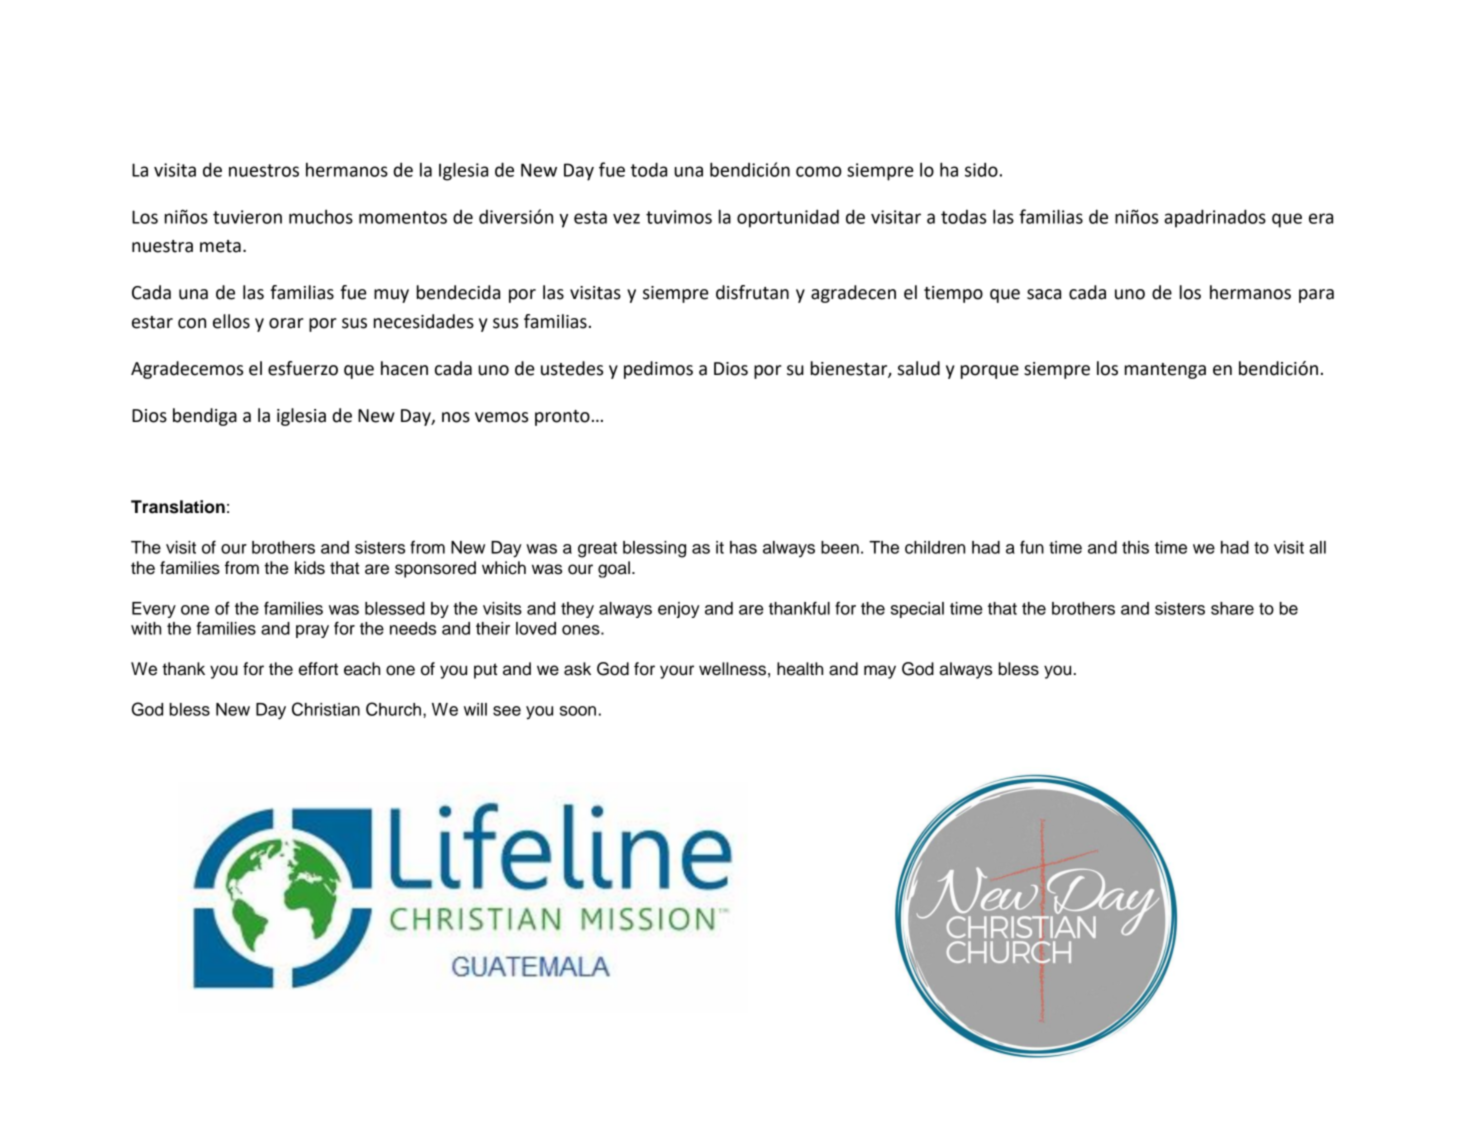 This screenshot has height=1132, width=1466. Describe the element at coordinates (677, 672) in the screenshot. I see `your` at that location.
